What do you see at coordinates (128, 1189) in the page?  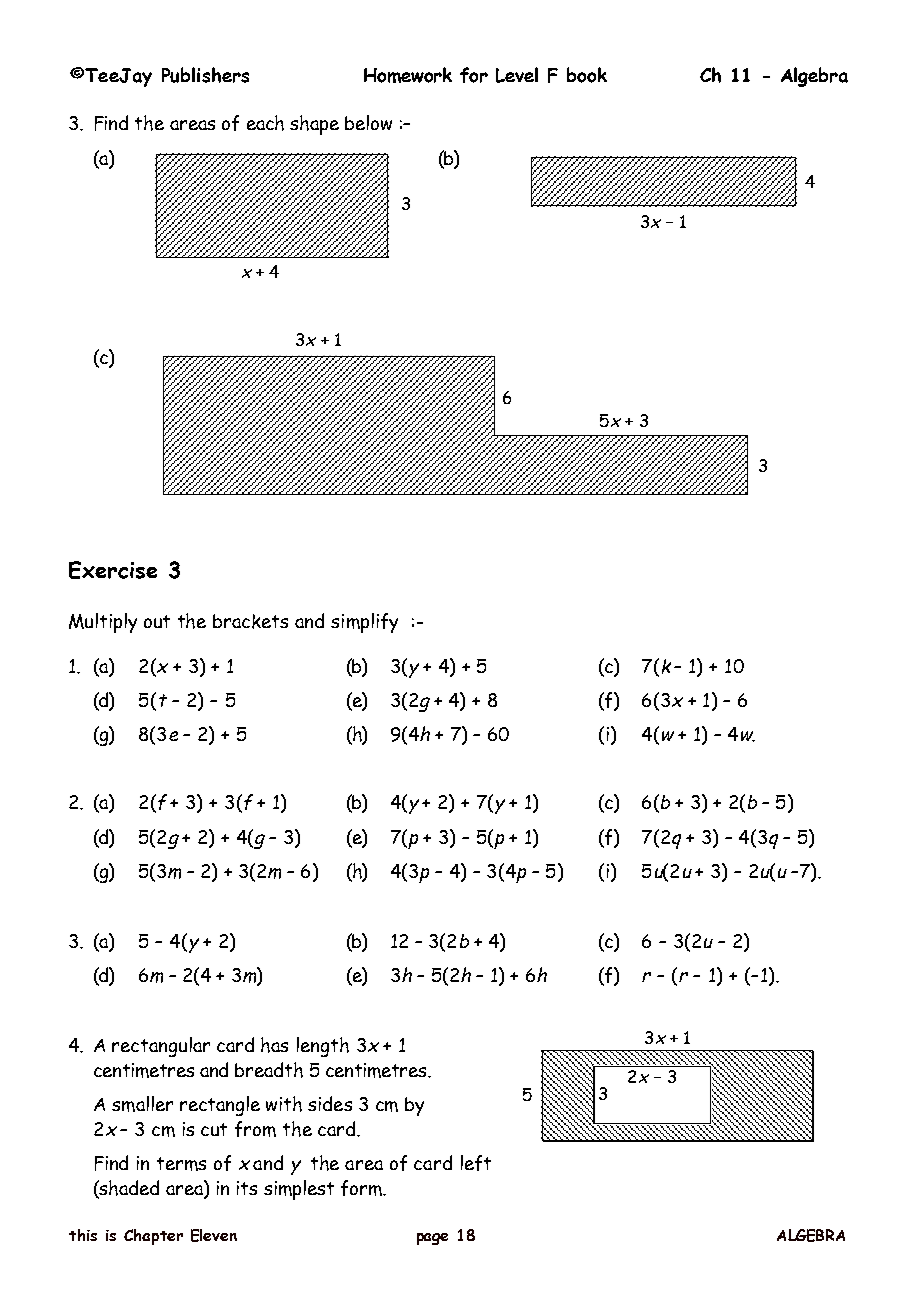 I see `shaded` at bounding box center [128, 1189].
